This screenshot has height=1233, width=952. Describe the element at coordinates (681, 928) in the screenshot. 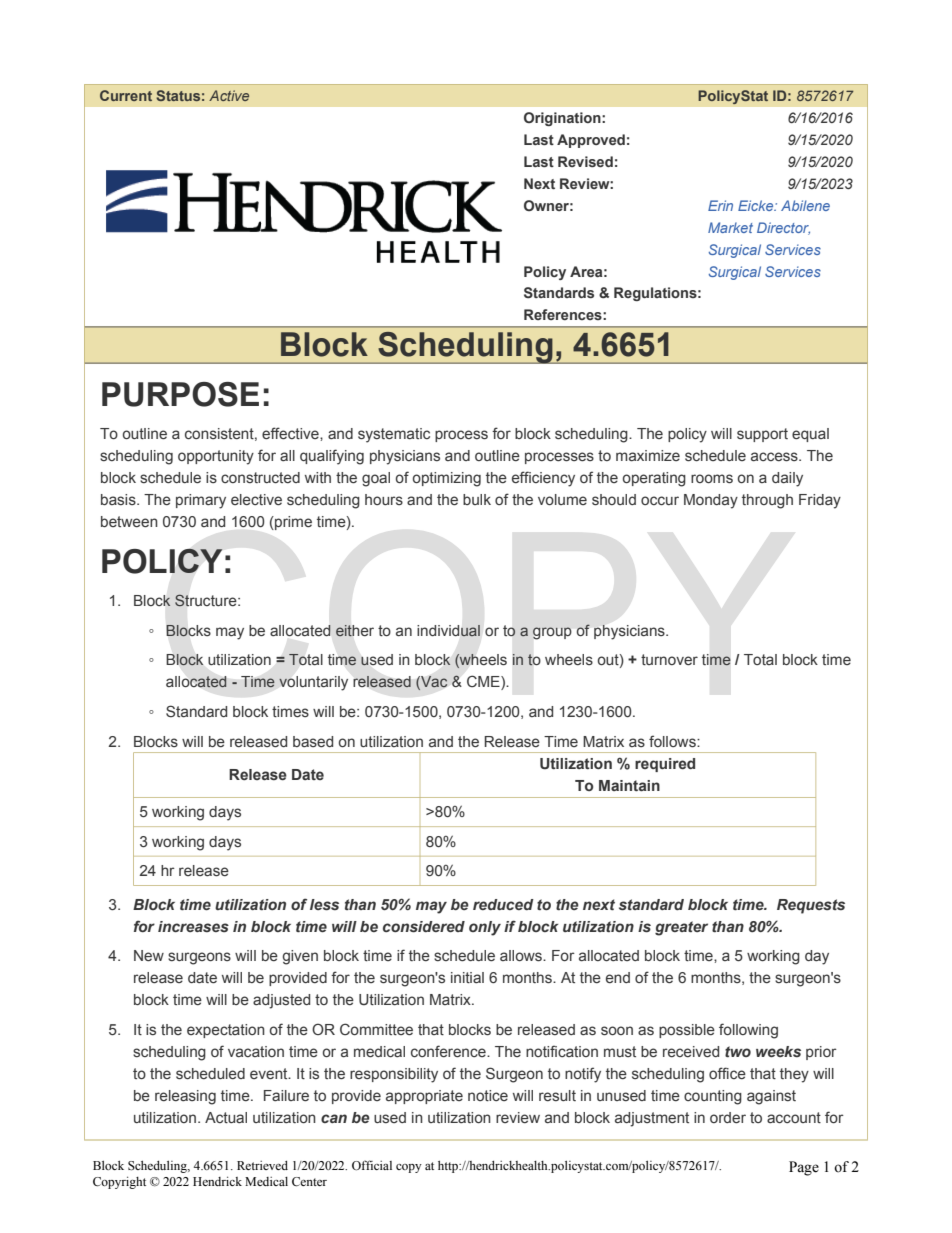

I see `greater` at that location.
